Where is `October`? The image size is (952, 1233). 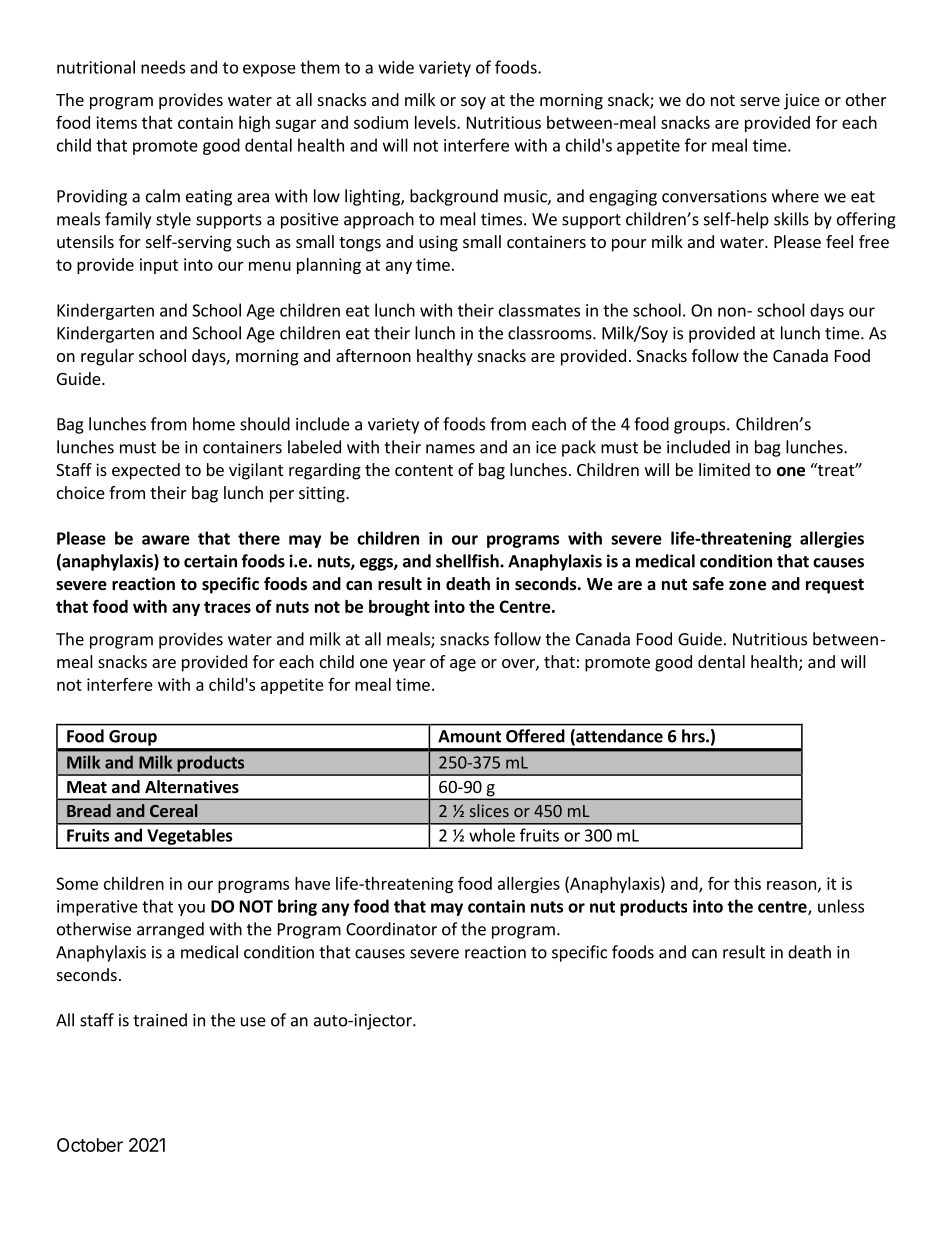
October is located at coordinates (90, 1145).
